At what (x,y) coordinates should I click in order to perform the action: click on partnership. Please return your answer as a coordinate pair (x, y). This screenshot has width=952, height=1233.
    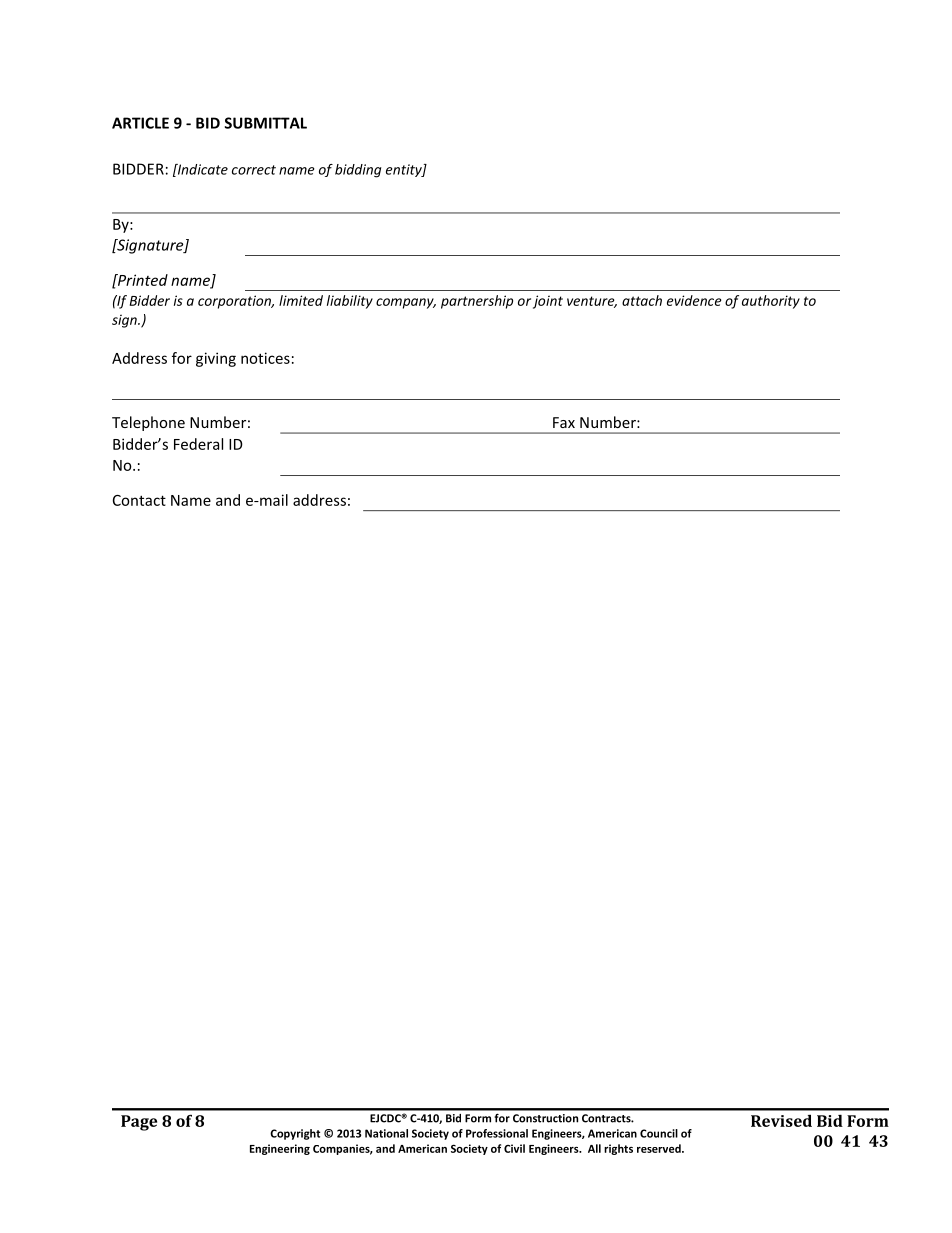
    Looking at the image, I should click on (477, 302).
